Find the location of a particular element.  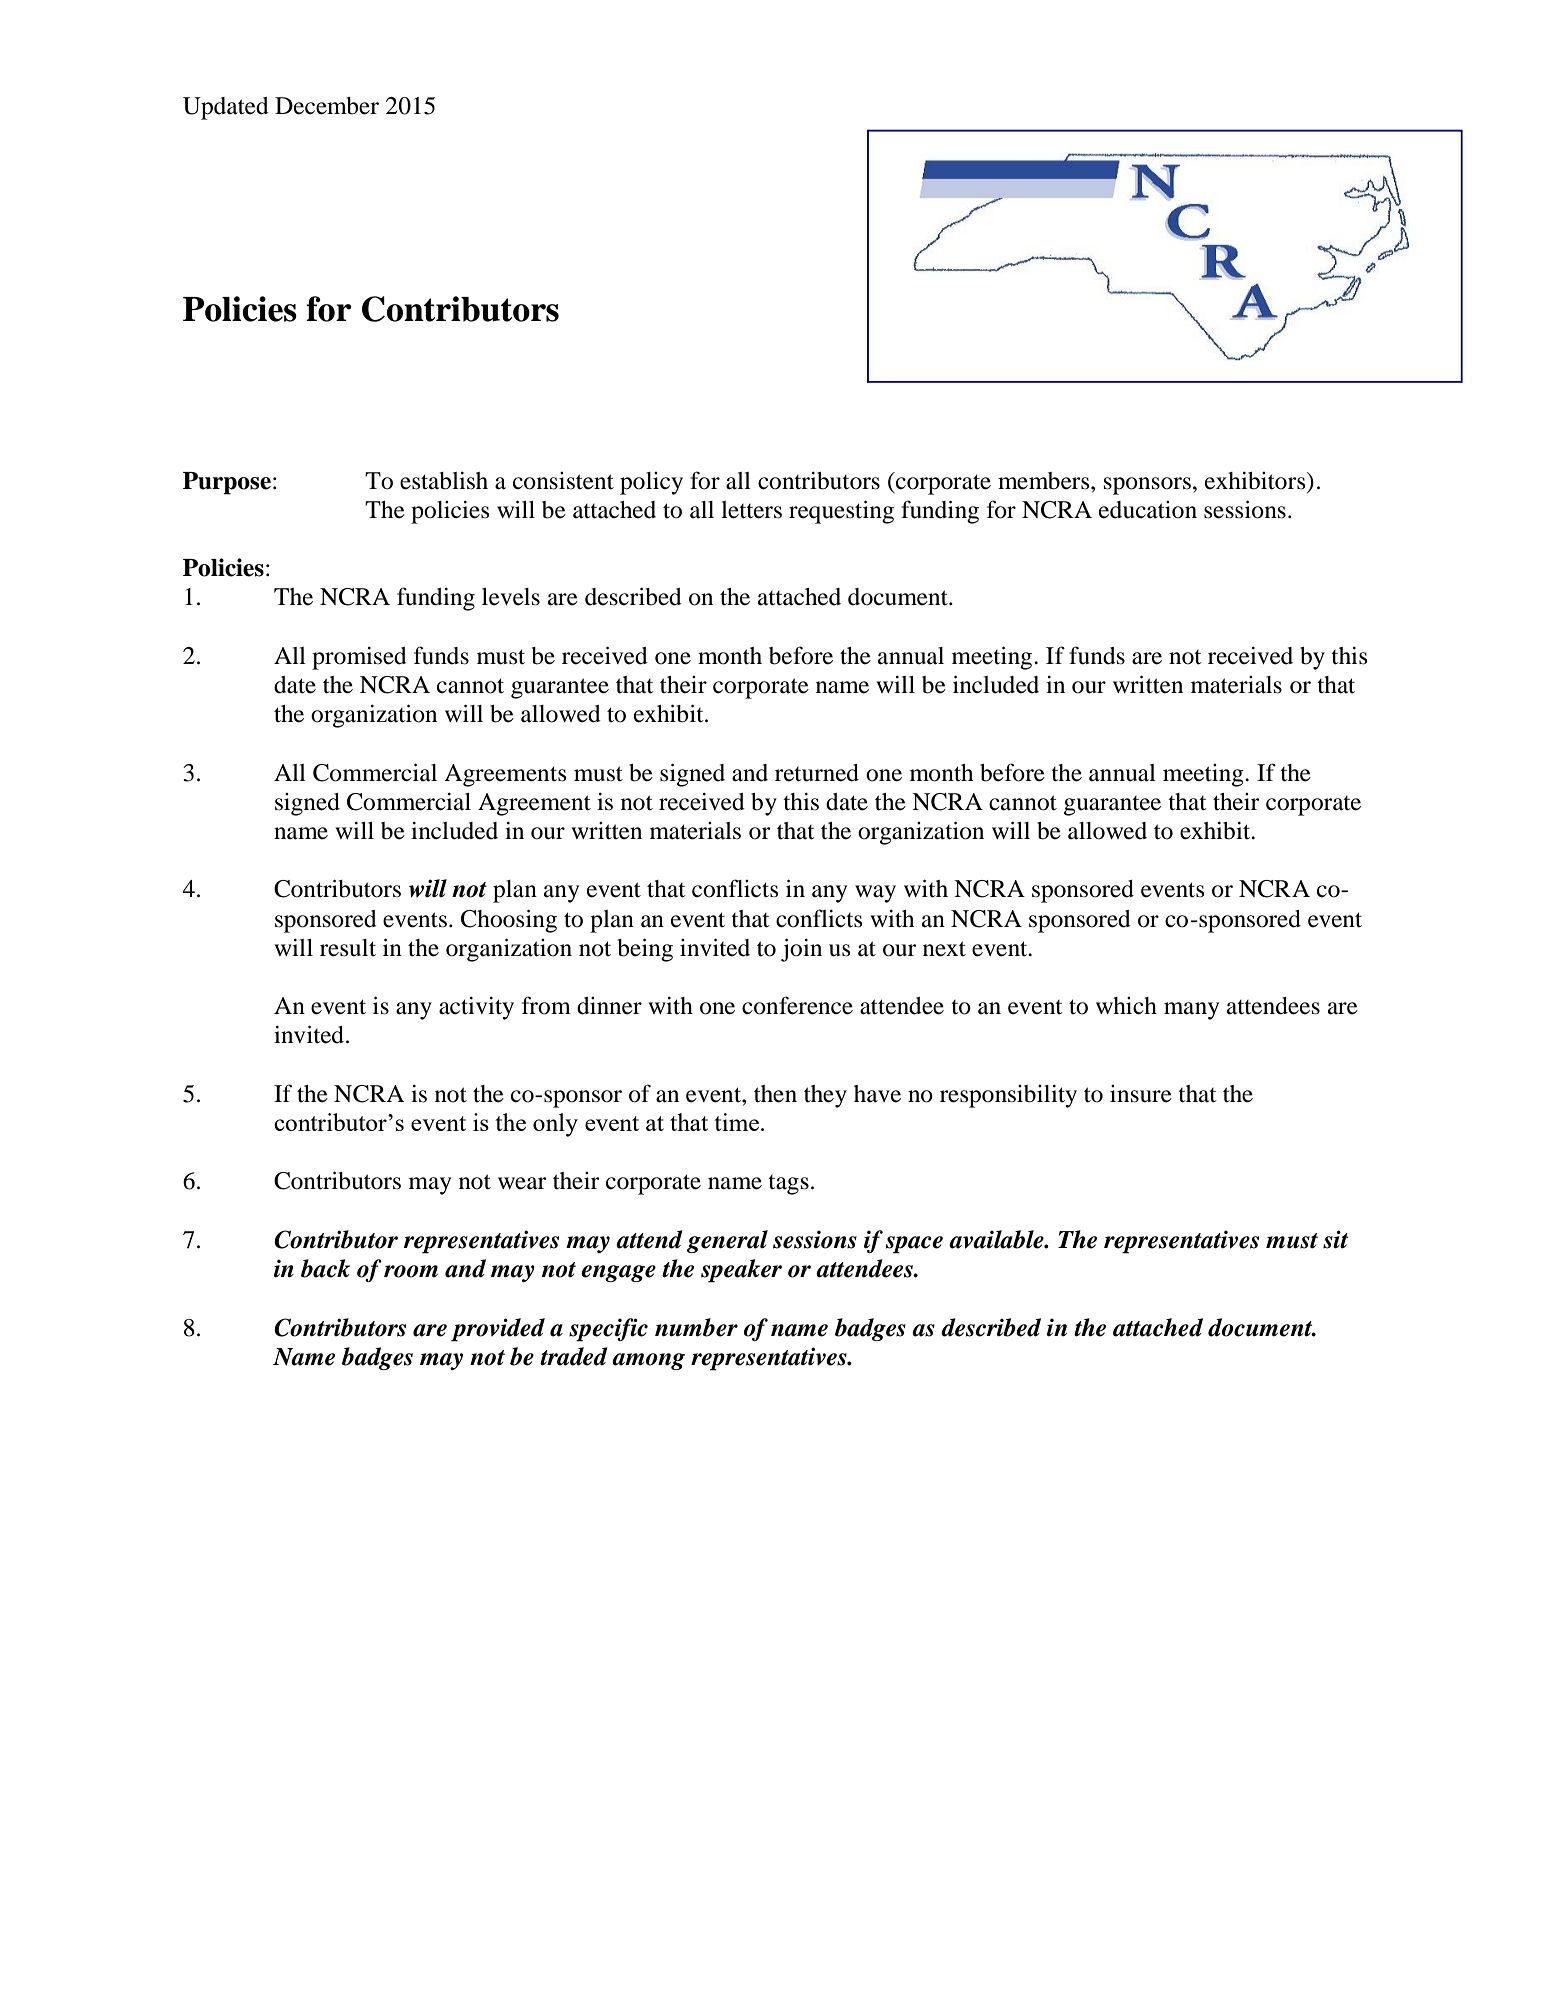

promised is located at coordinates (359, 658).
